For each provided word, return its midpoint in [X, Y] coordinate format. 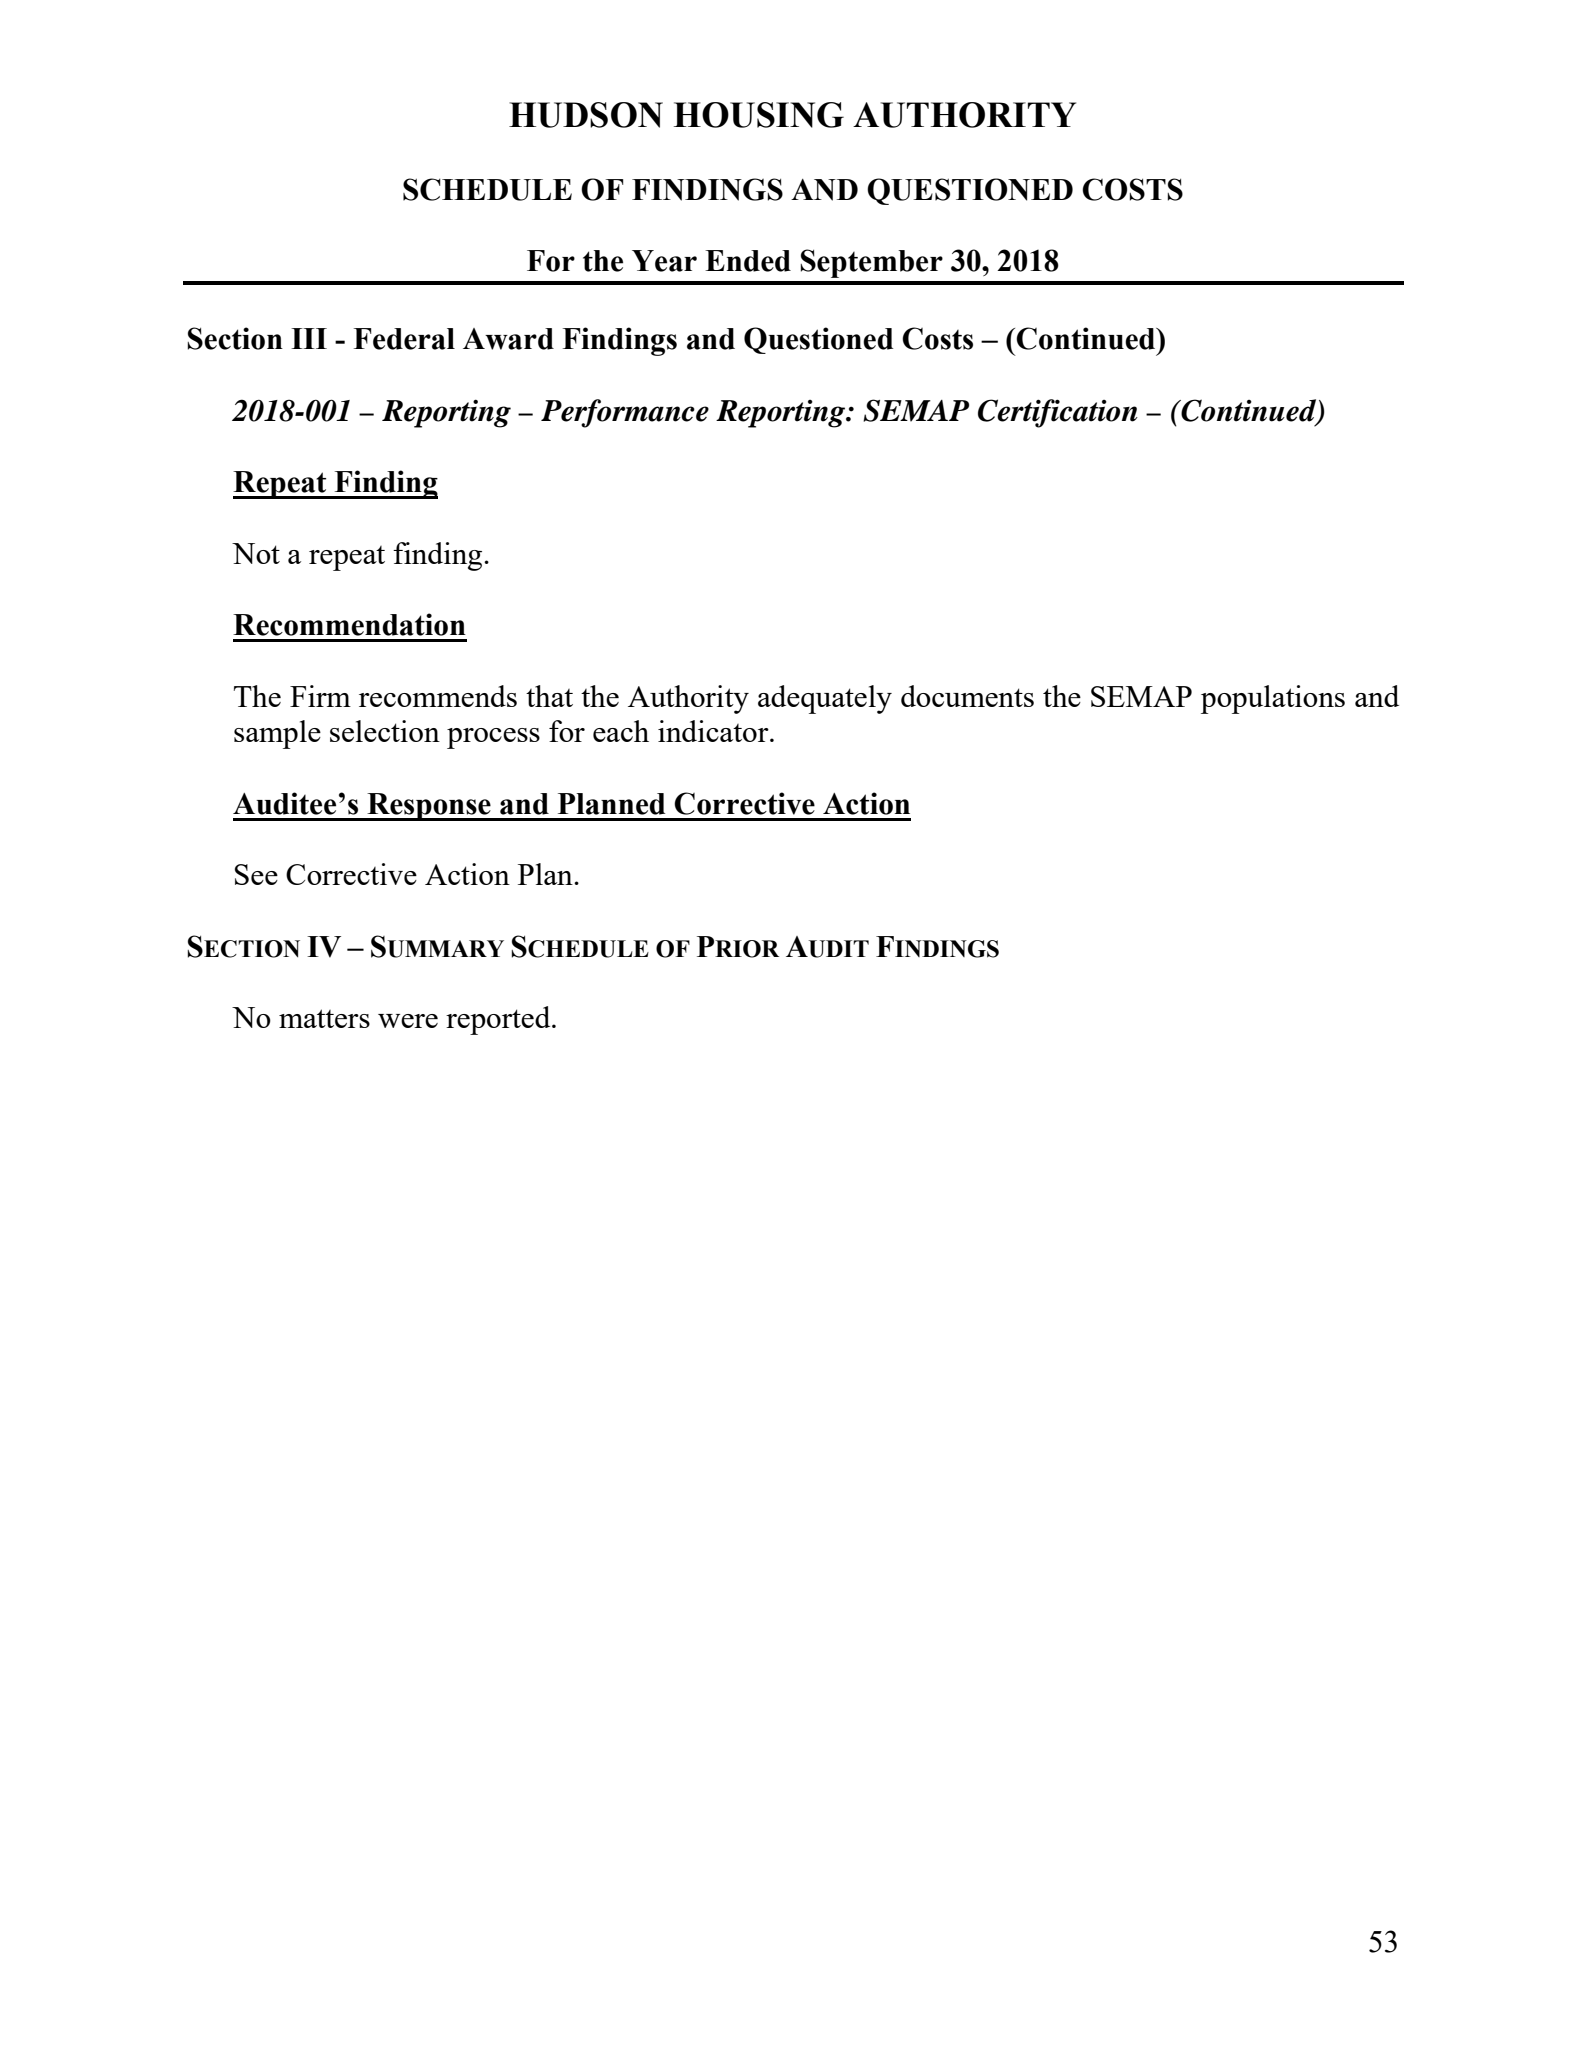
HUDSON [586, 115]
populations [1273, 699]
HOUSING [759, 115]
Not [256, 553]
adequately [825, 699]
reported [499, 1020]
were [408, 1021]
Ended [748, 261]
